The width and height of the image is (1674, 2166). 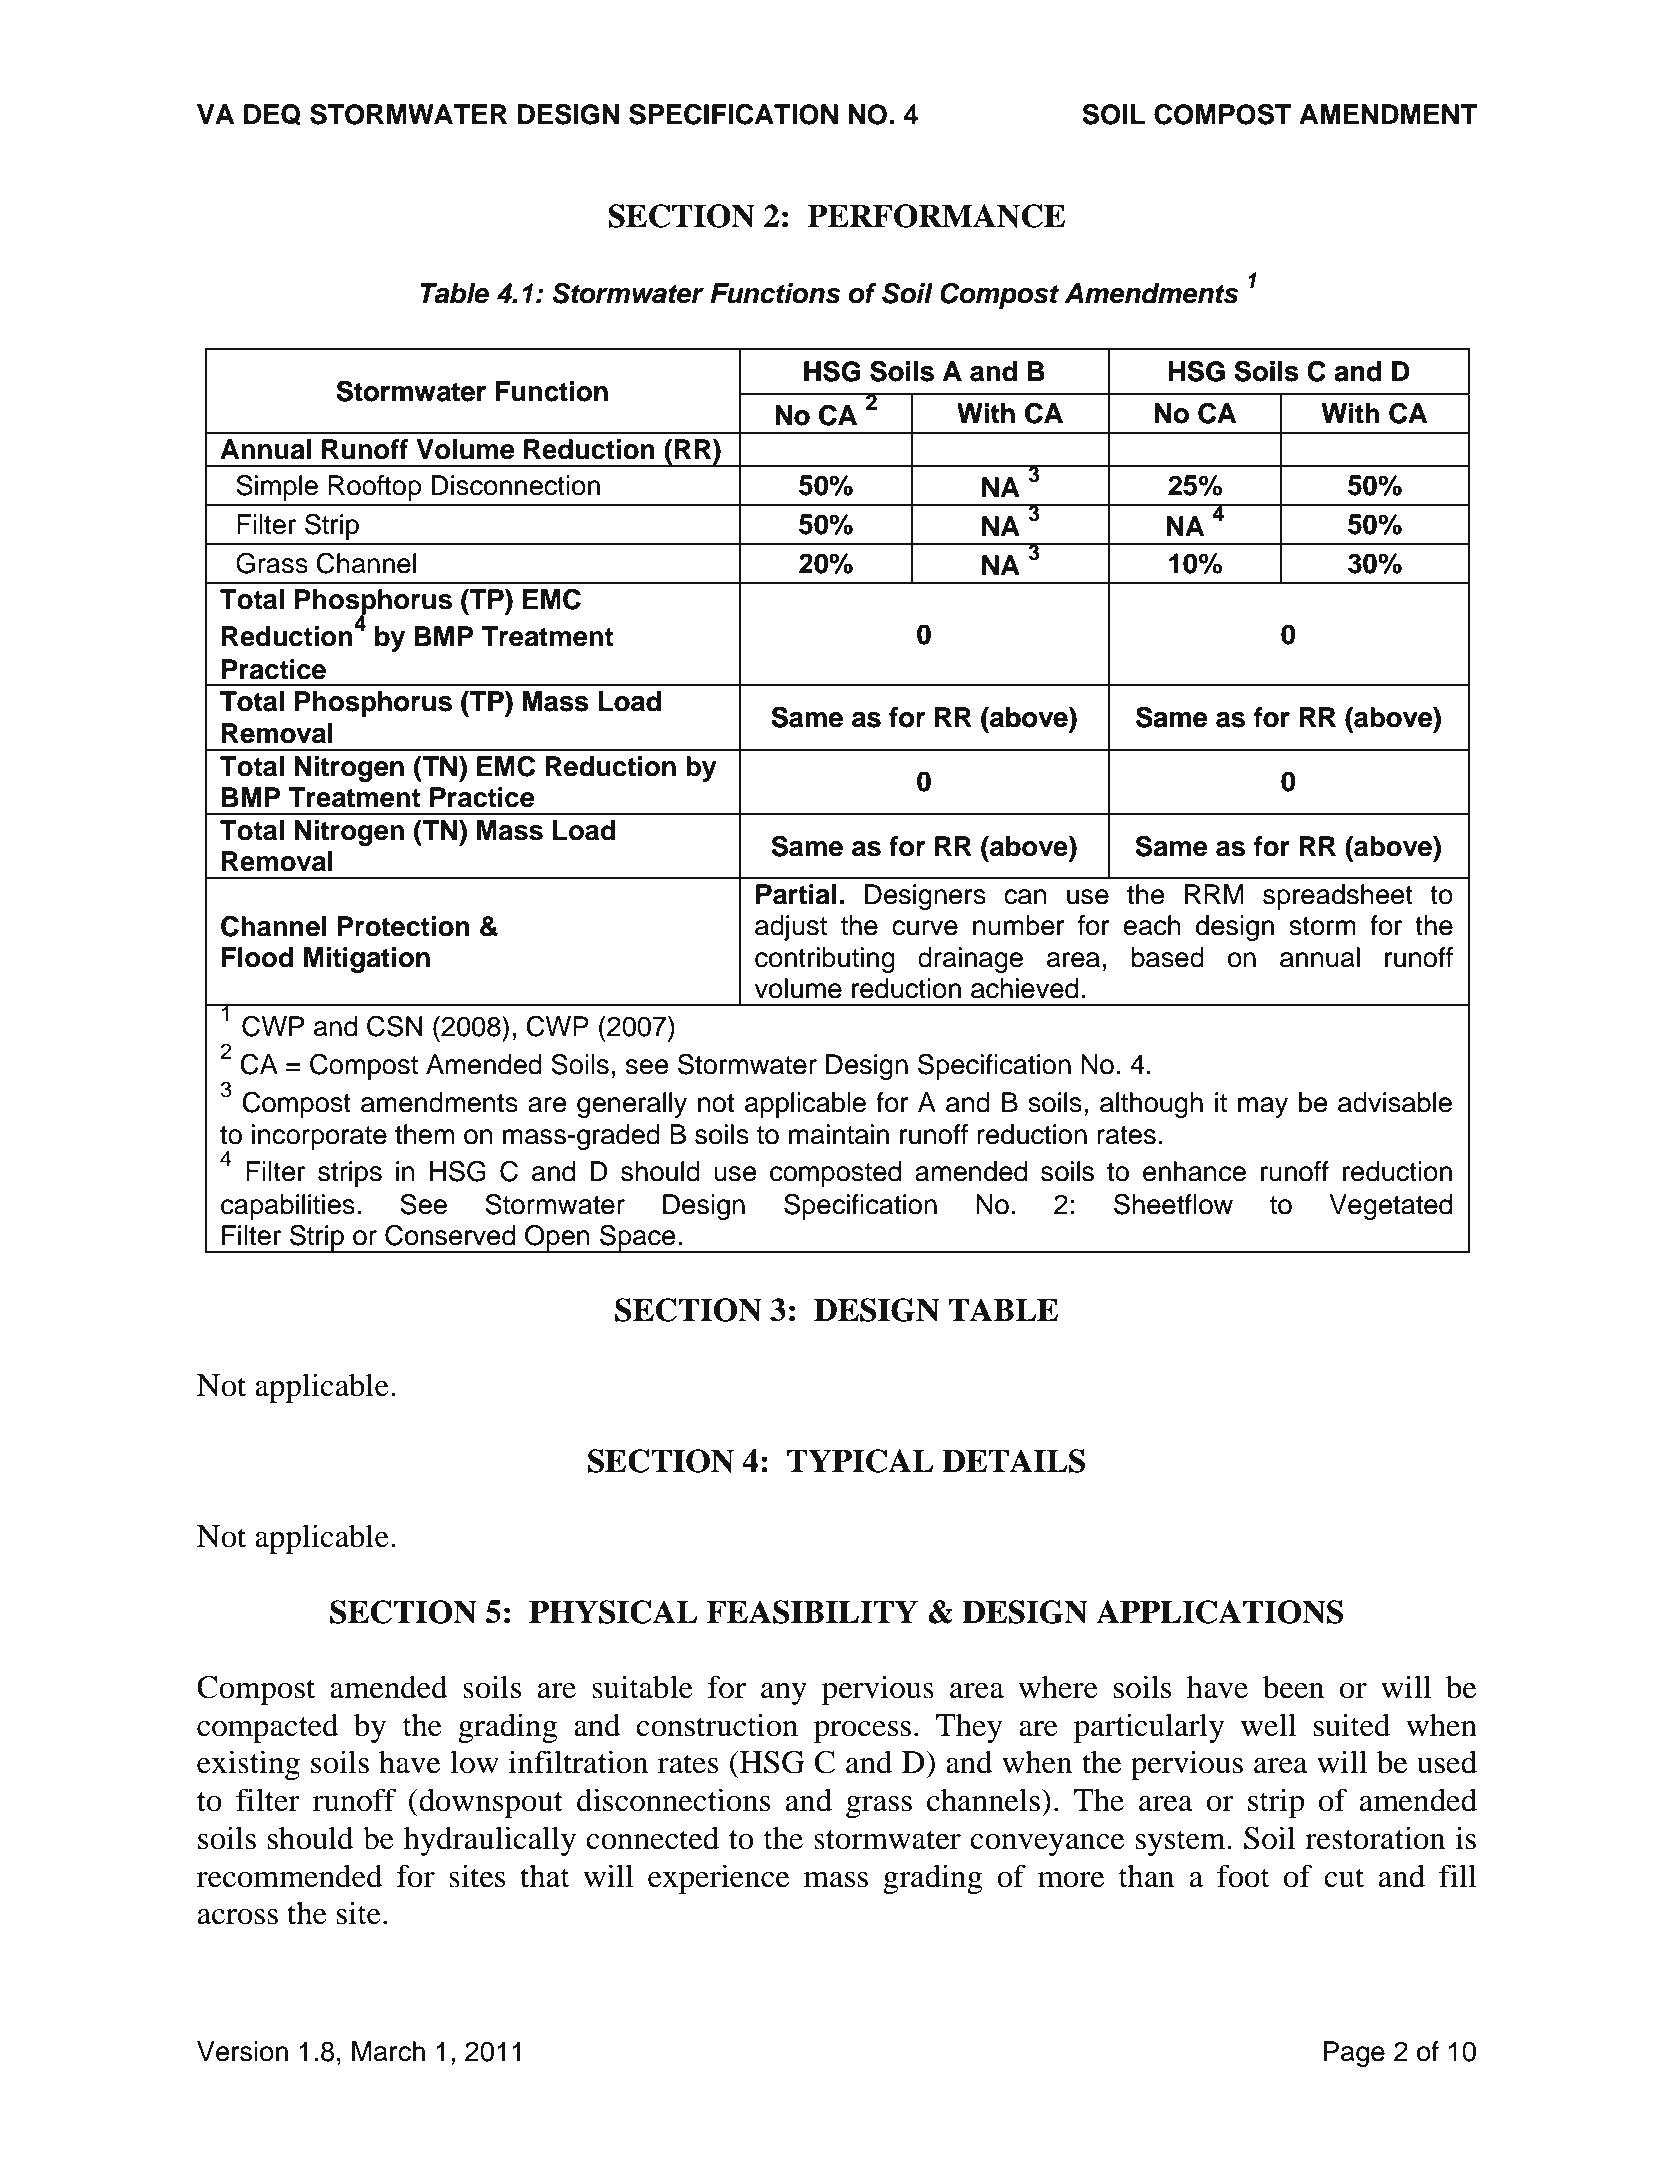 What do you see at coordinates (388, 2051) in the image?
I see `March` at bounding box center [388, 2051].
